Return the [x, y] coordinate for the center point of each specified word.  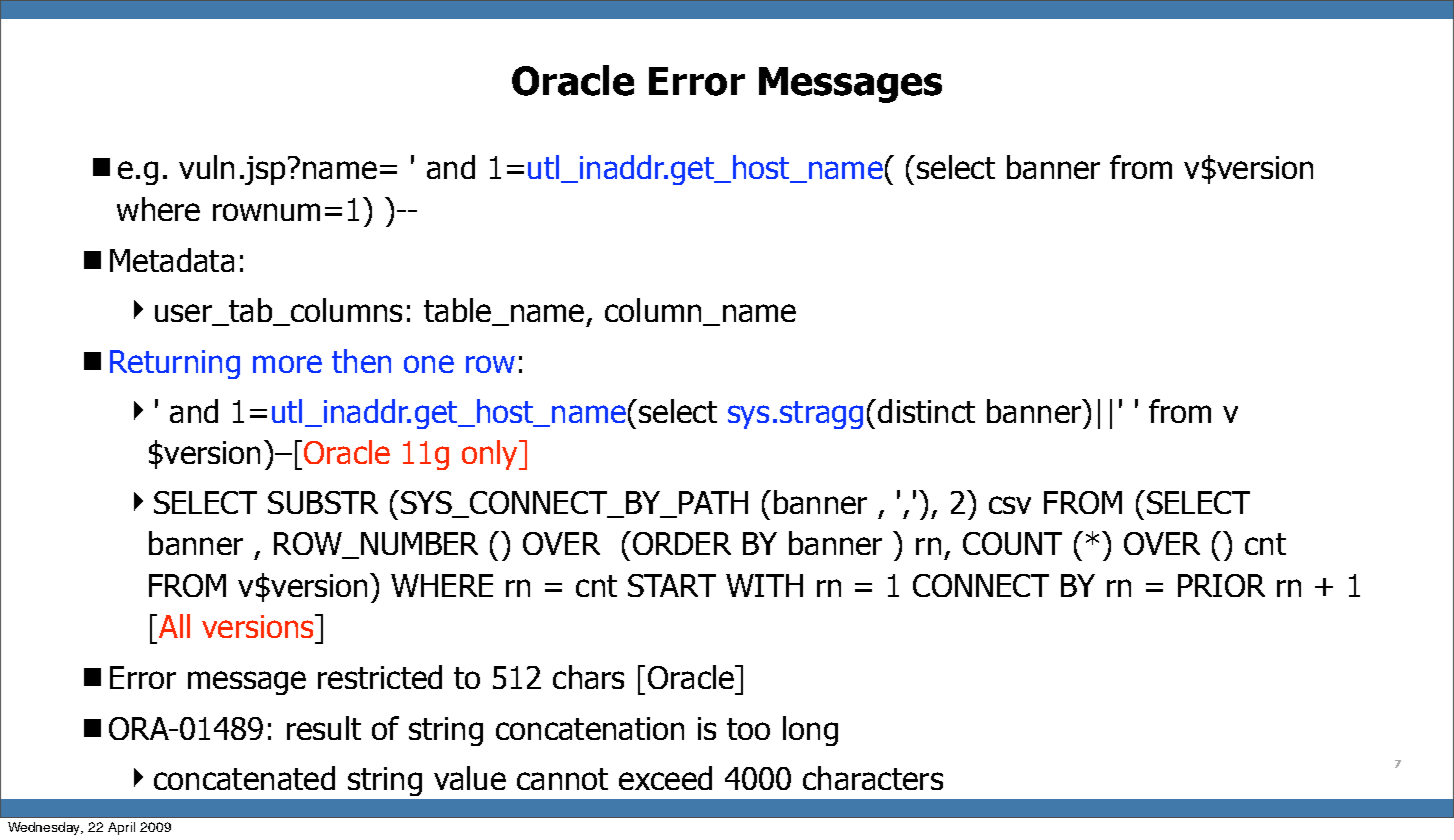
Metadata [172, 260]
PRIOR [1221, 585]
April [121, 828]
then [361, 361]
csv [1010, 505]
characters [873, 778]
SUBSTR [323, 502]
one [429, 364]
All [174, 626]
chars [588, 677]
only [491, 455]
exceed [665, 778]
